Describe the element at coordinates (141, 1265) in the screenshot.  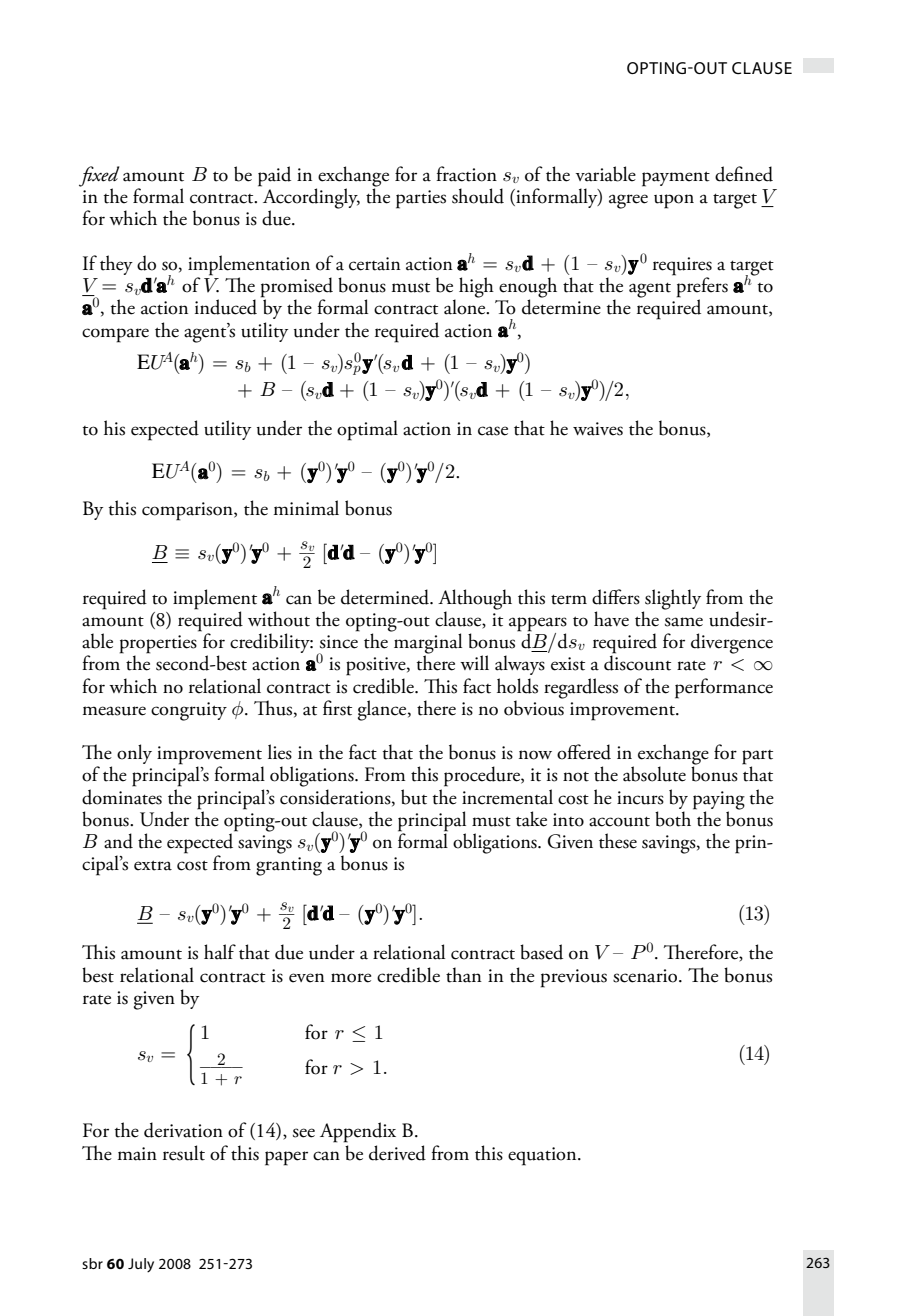
I see `July` at that location.
